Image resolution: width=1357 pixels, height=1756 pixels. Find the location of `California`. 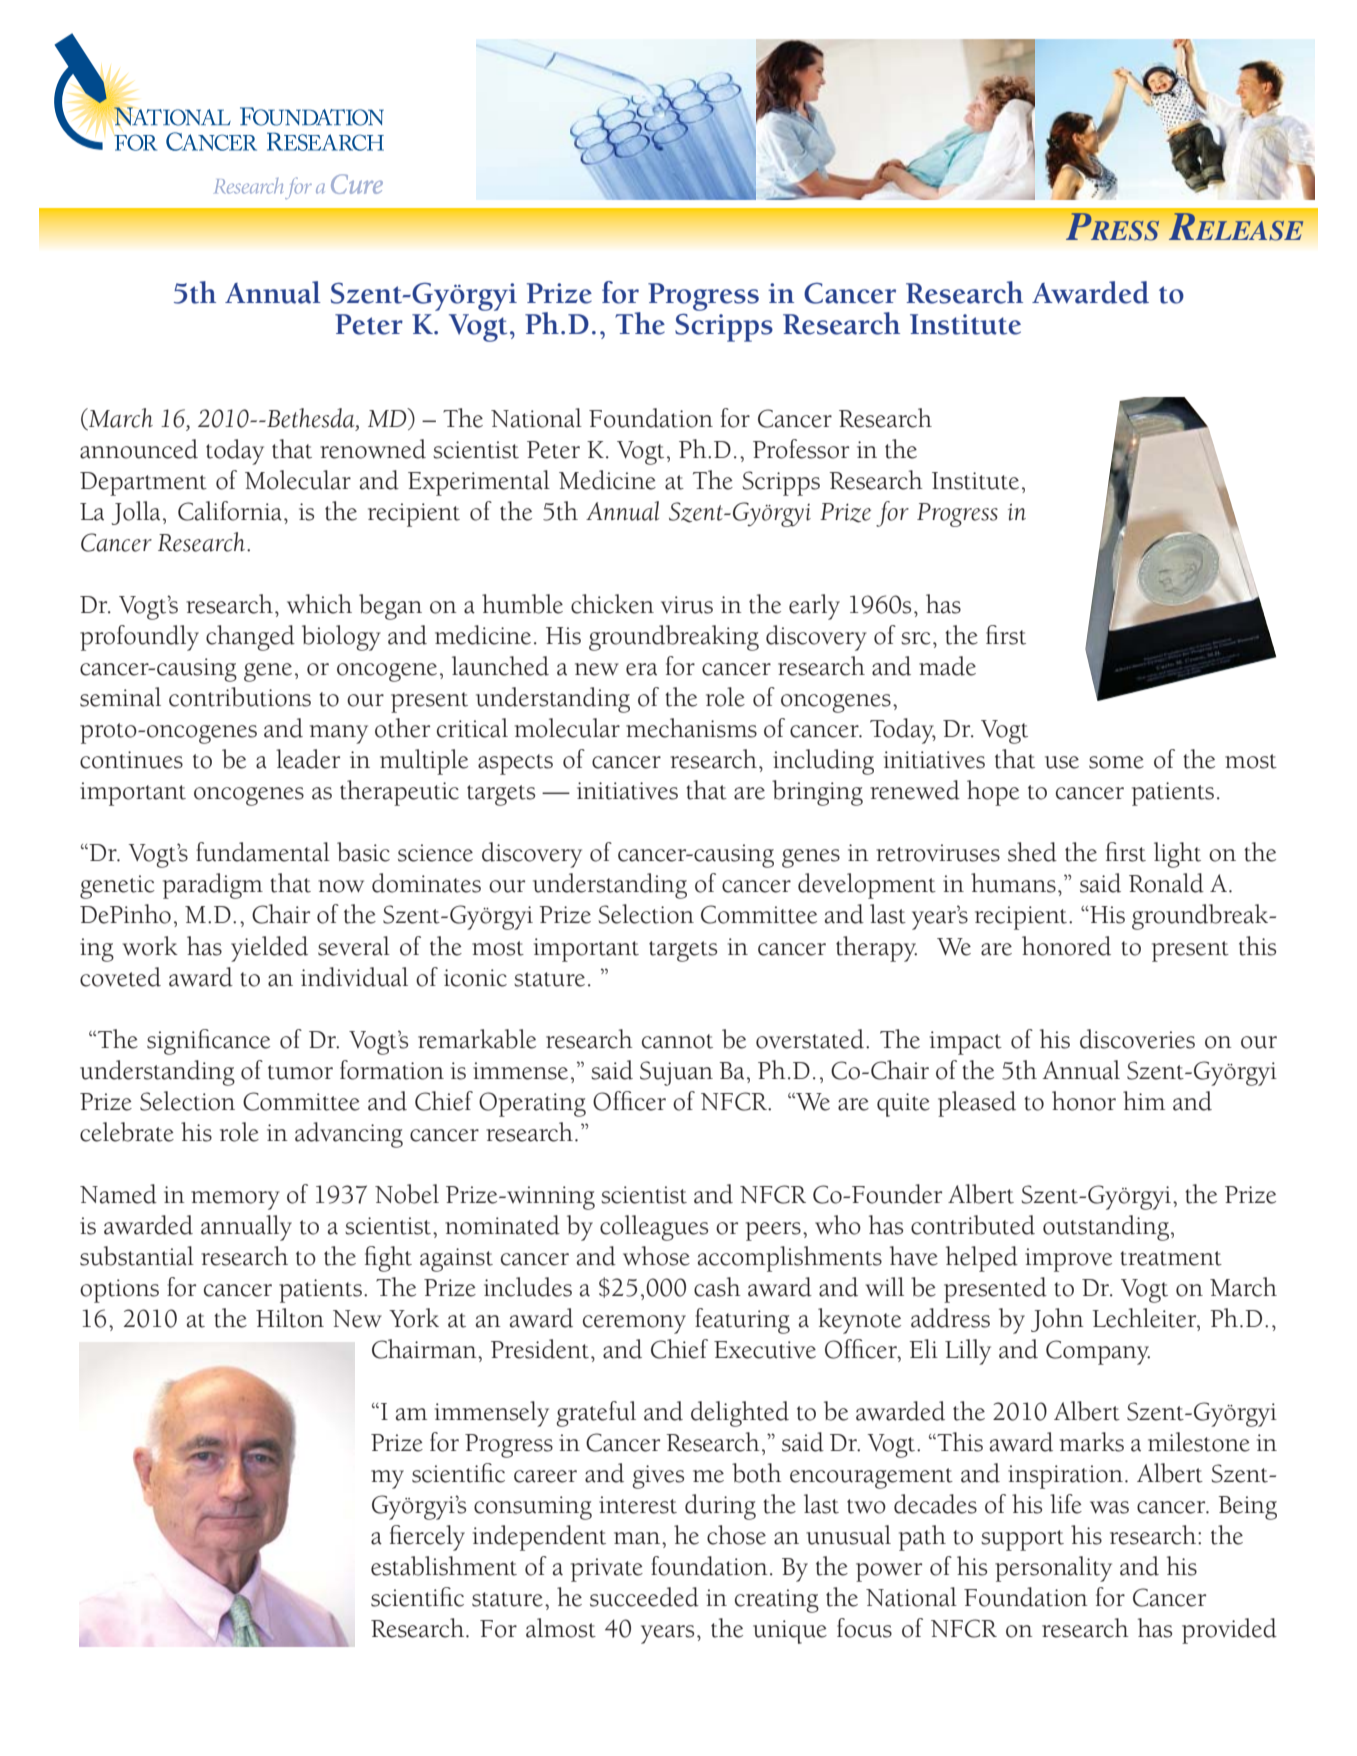

California is located at coordinates (230, 511).
